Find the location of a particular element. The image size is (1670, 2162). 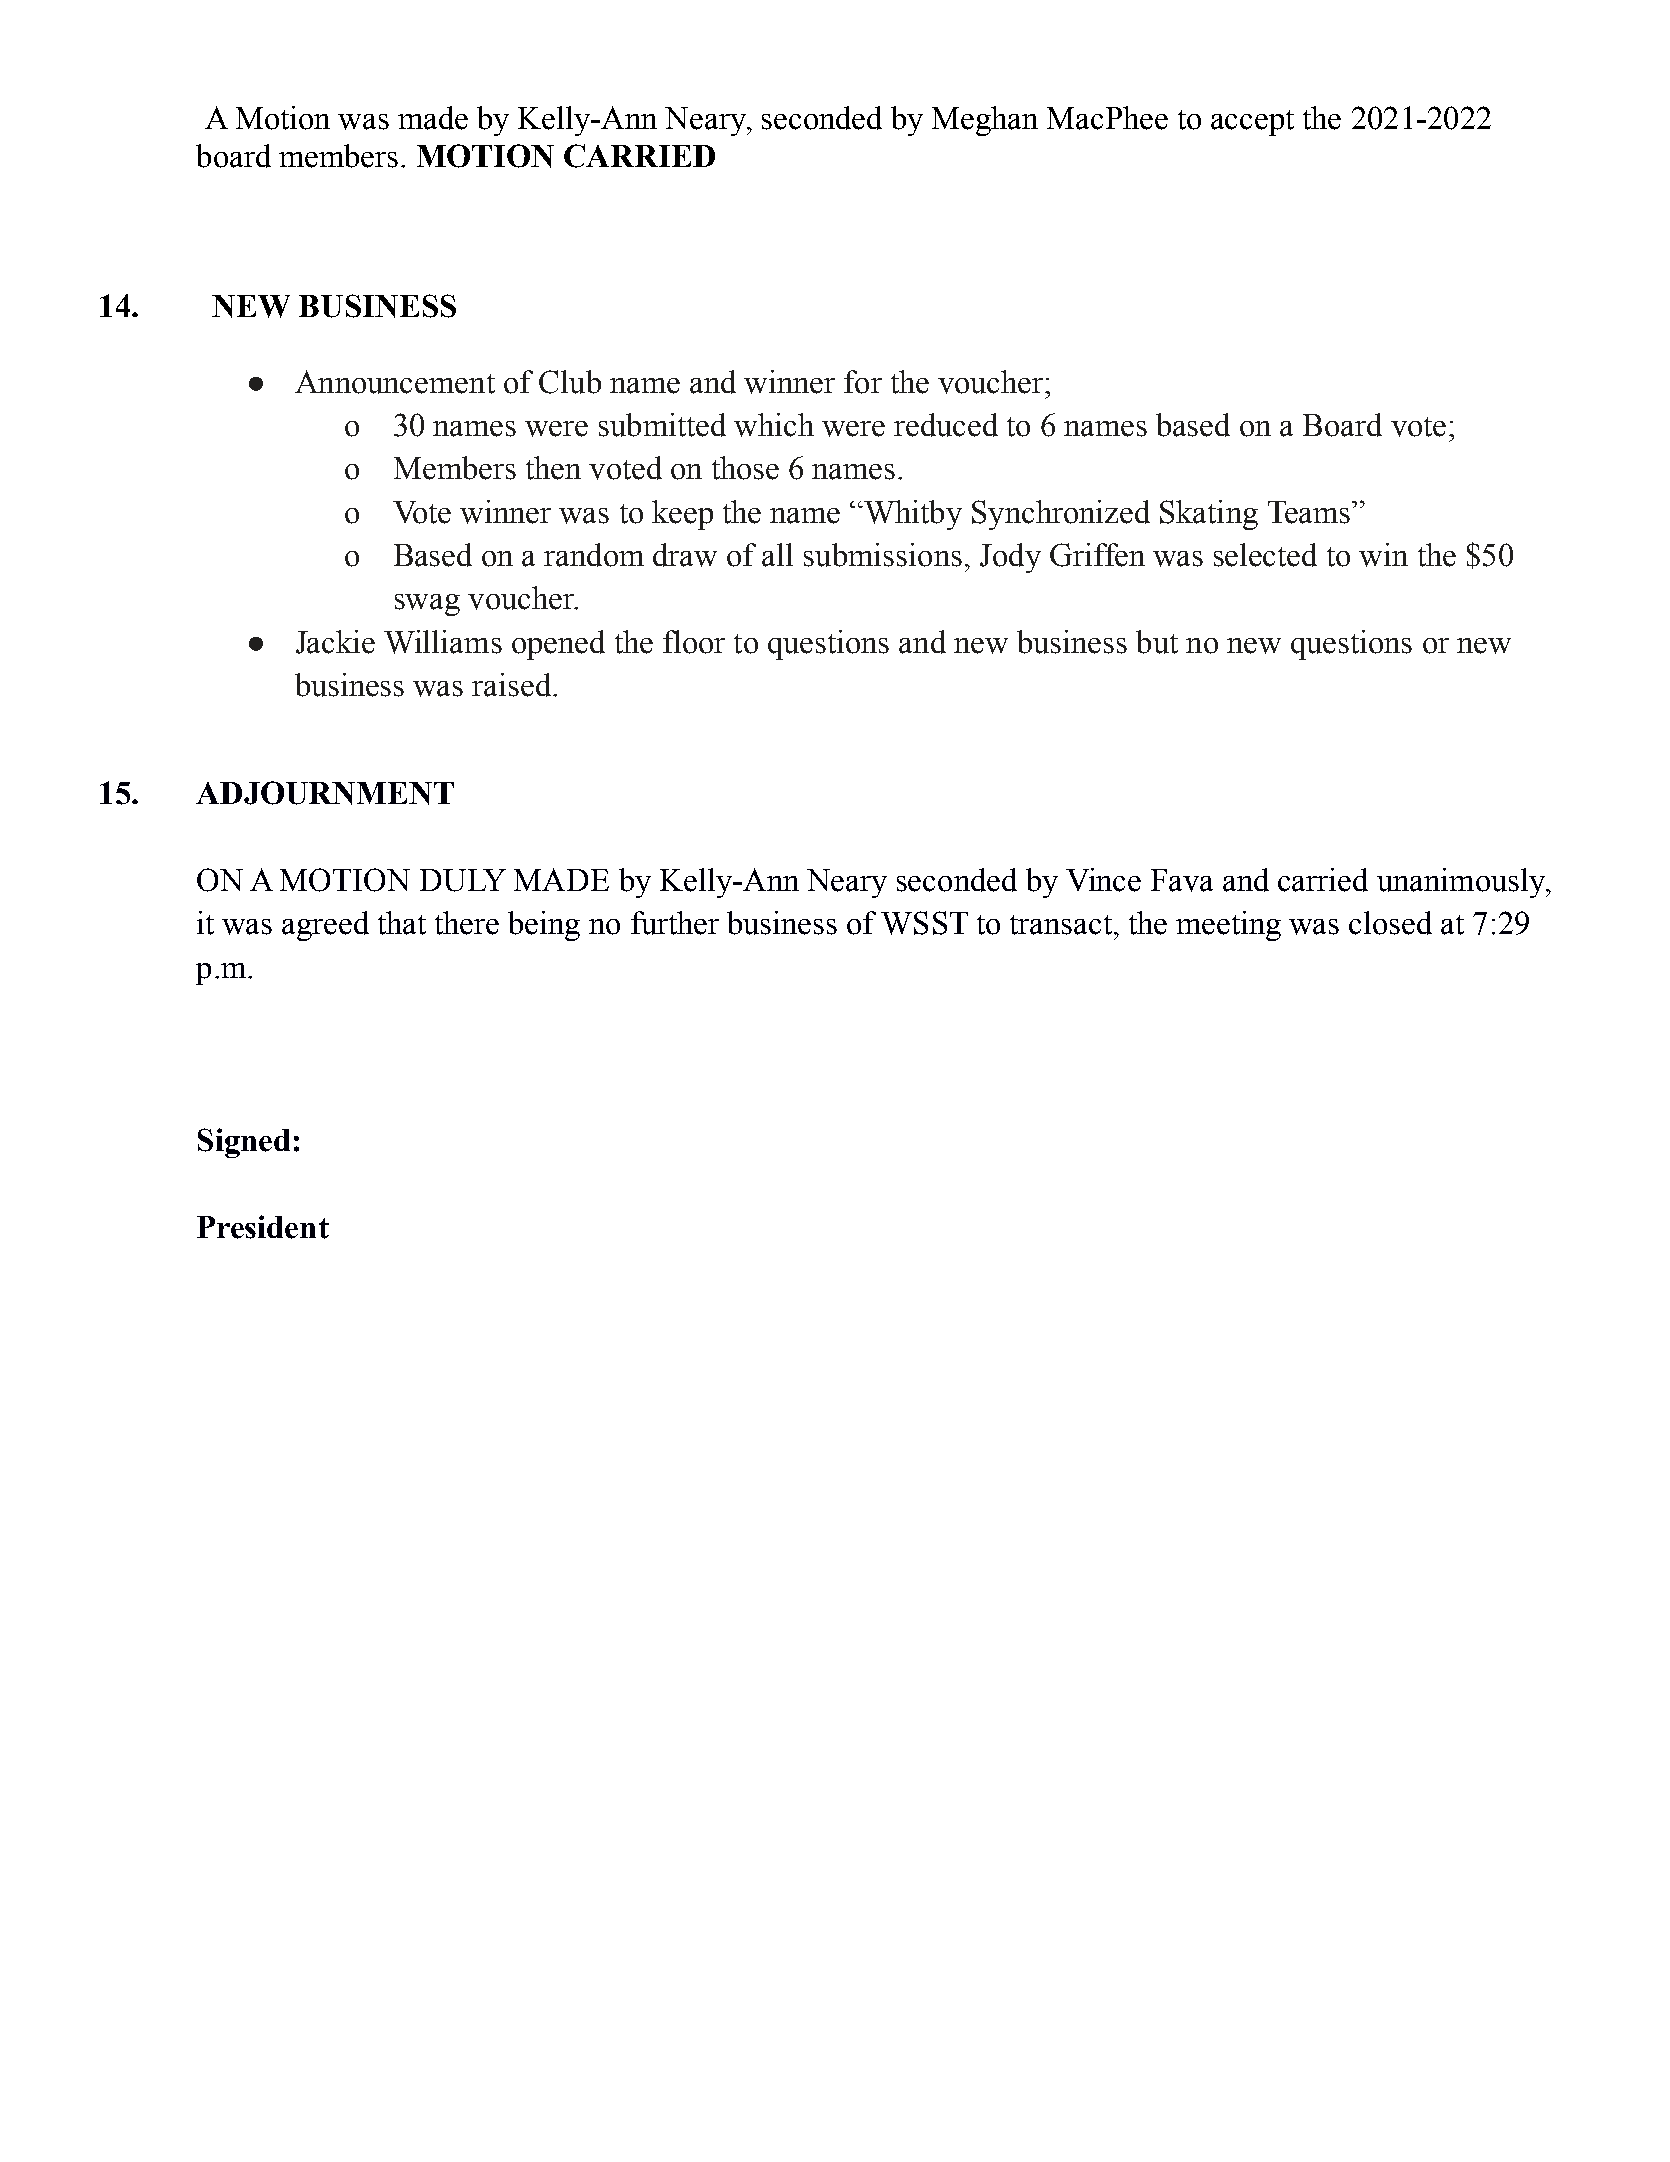

but is located at coordinates (1157, 642).
